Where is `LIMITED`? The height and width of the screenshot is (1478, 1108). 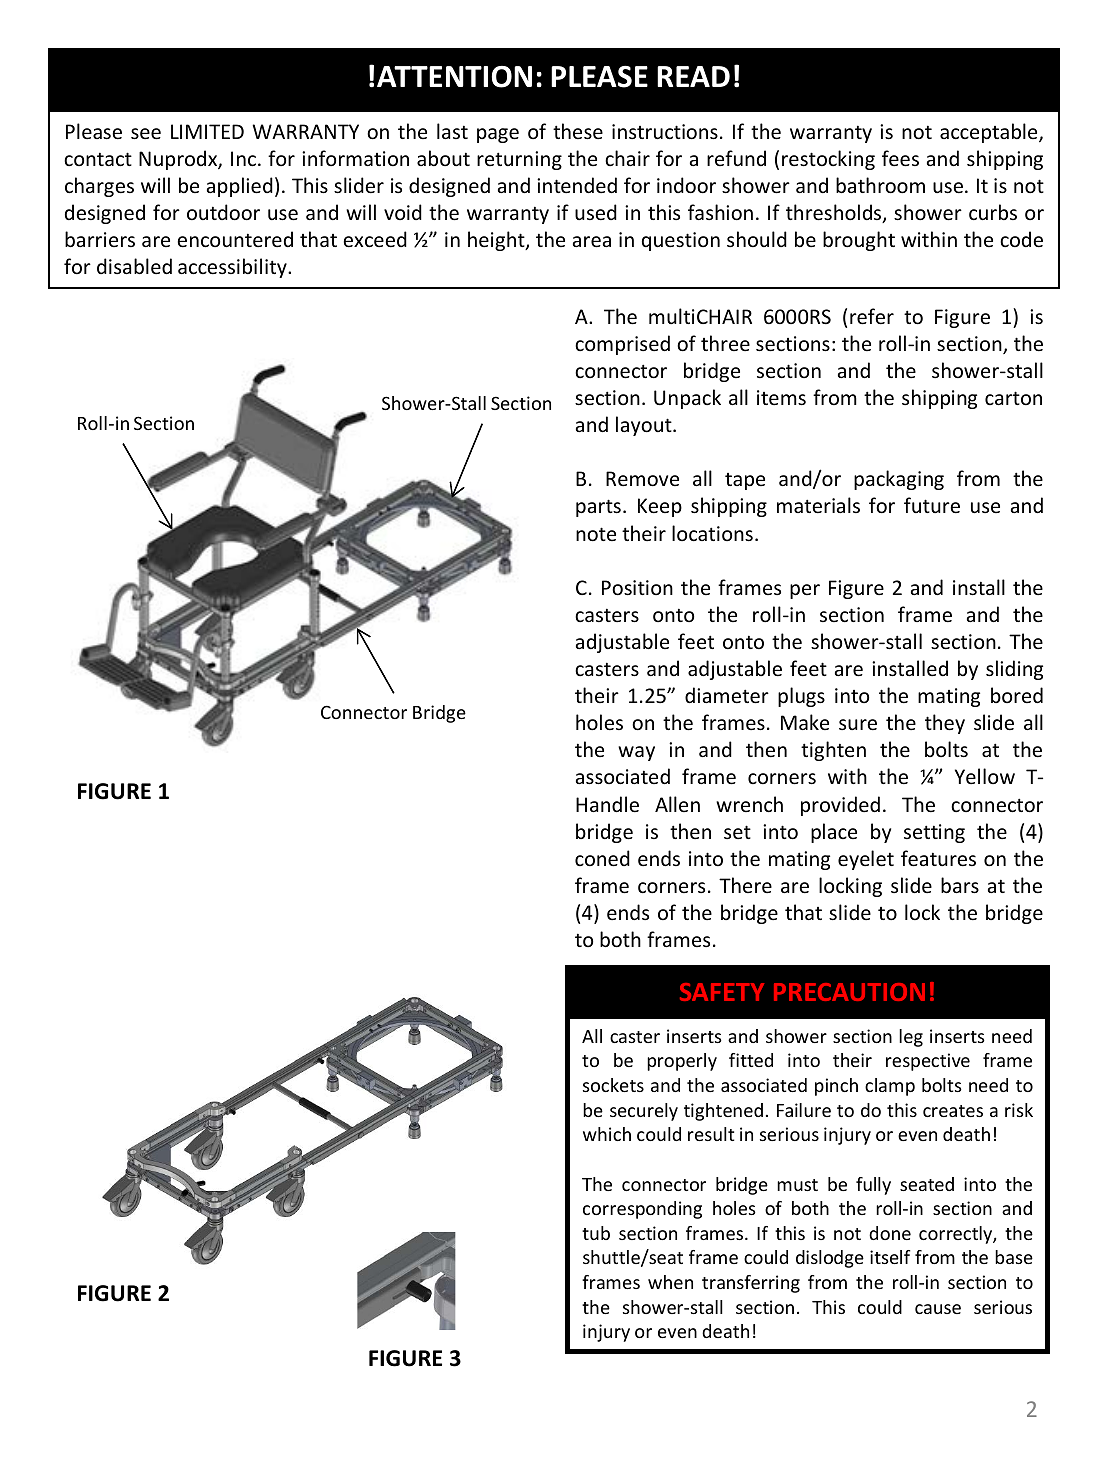
LIMITED is located at coordinates (207, 131).
